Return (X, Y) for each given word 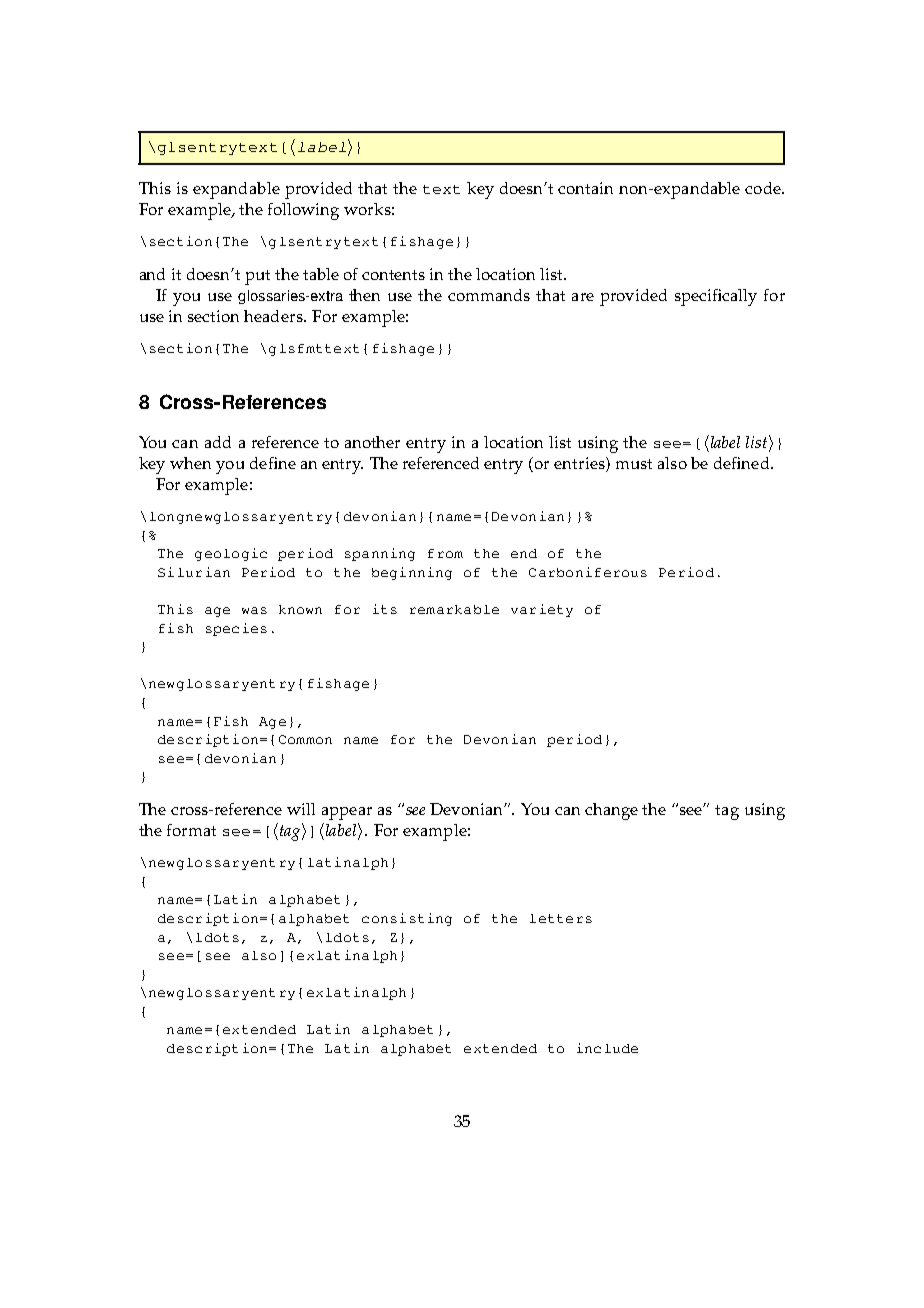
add (218, 442)
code (764, 188)
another (372, 442)
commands (489, 295)
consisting (407, 919)
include (607, 1048)
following (303, 211)
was (254, 610)
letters (561, 918)
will (301, 809)
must (634, 464)
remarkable (454, 609)
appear (347, 813)
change (611, 811)
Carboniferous (588, 572)
